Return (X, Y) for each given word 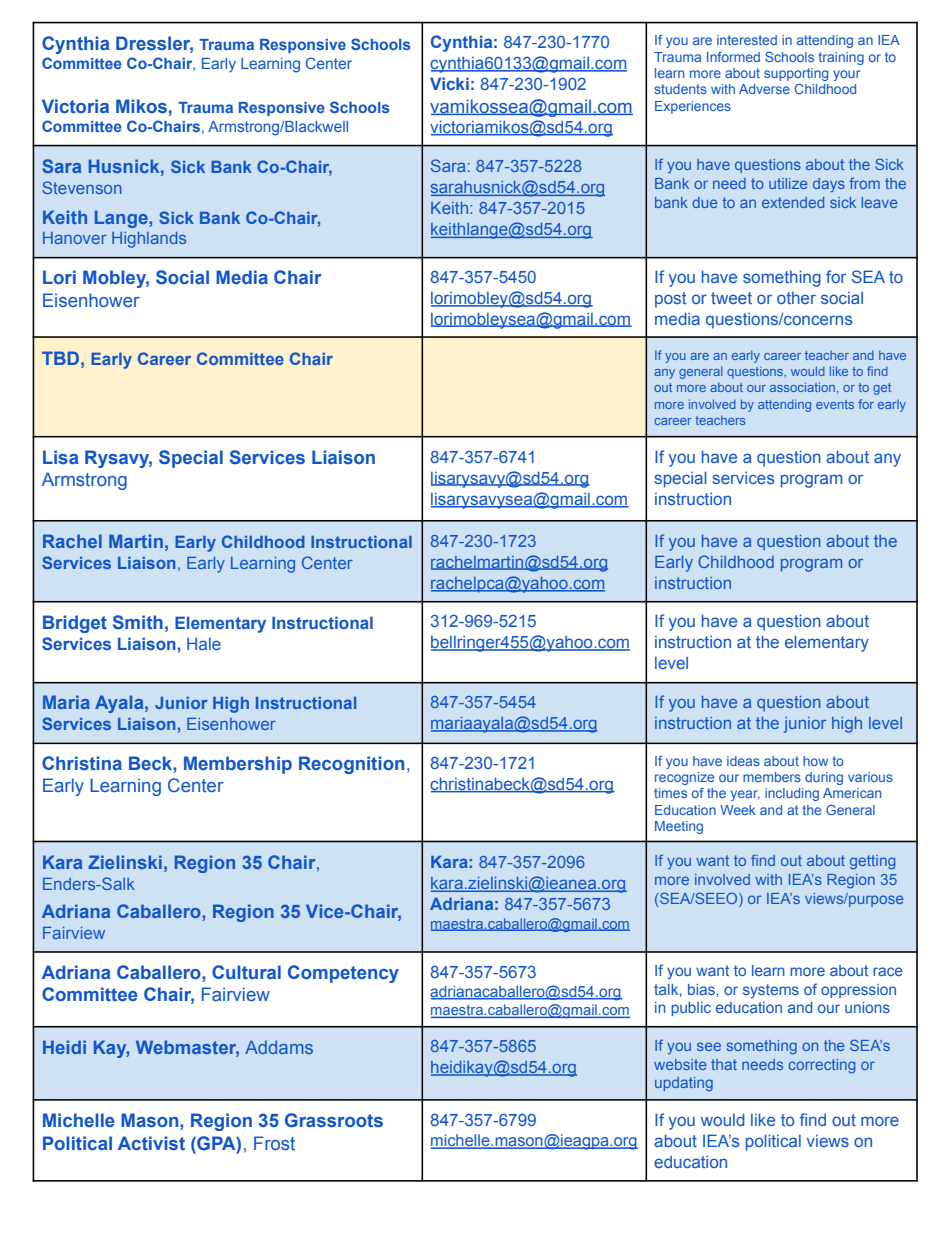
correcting (821, 1066)
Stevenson (81, 187)
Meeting (679, 827)
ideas (743, 761)
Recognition (351, 765)
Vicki (449, 83)
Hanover (75, 238)
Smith (138, 622)
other (796, 298)
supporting (796, 74)
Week (738, 810)
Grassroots (334, 1120)
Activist (151, 1143)
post (670, 300)
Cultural (246, 972)
